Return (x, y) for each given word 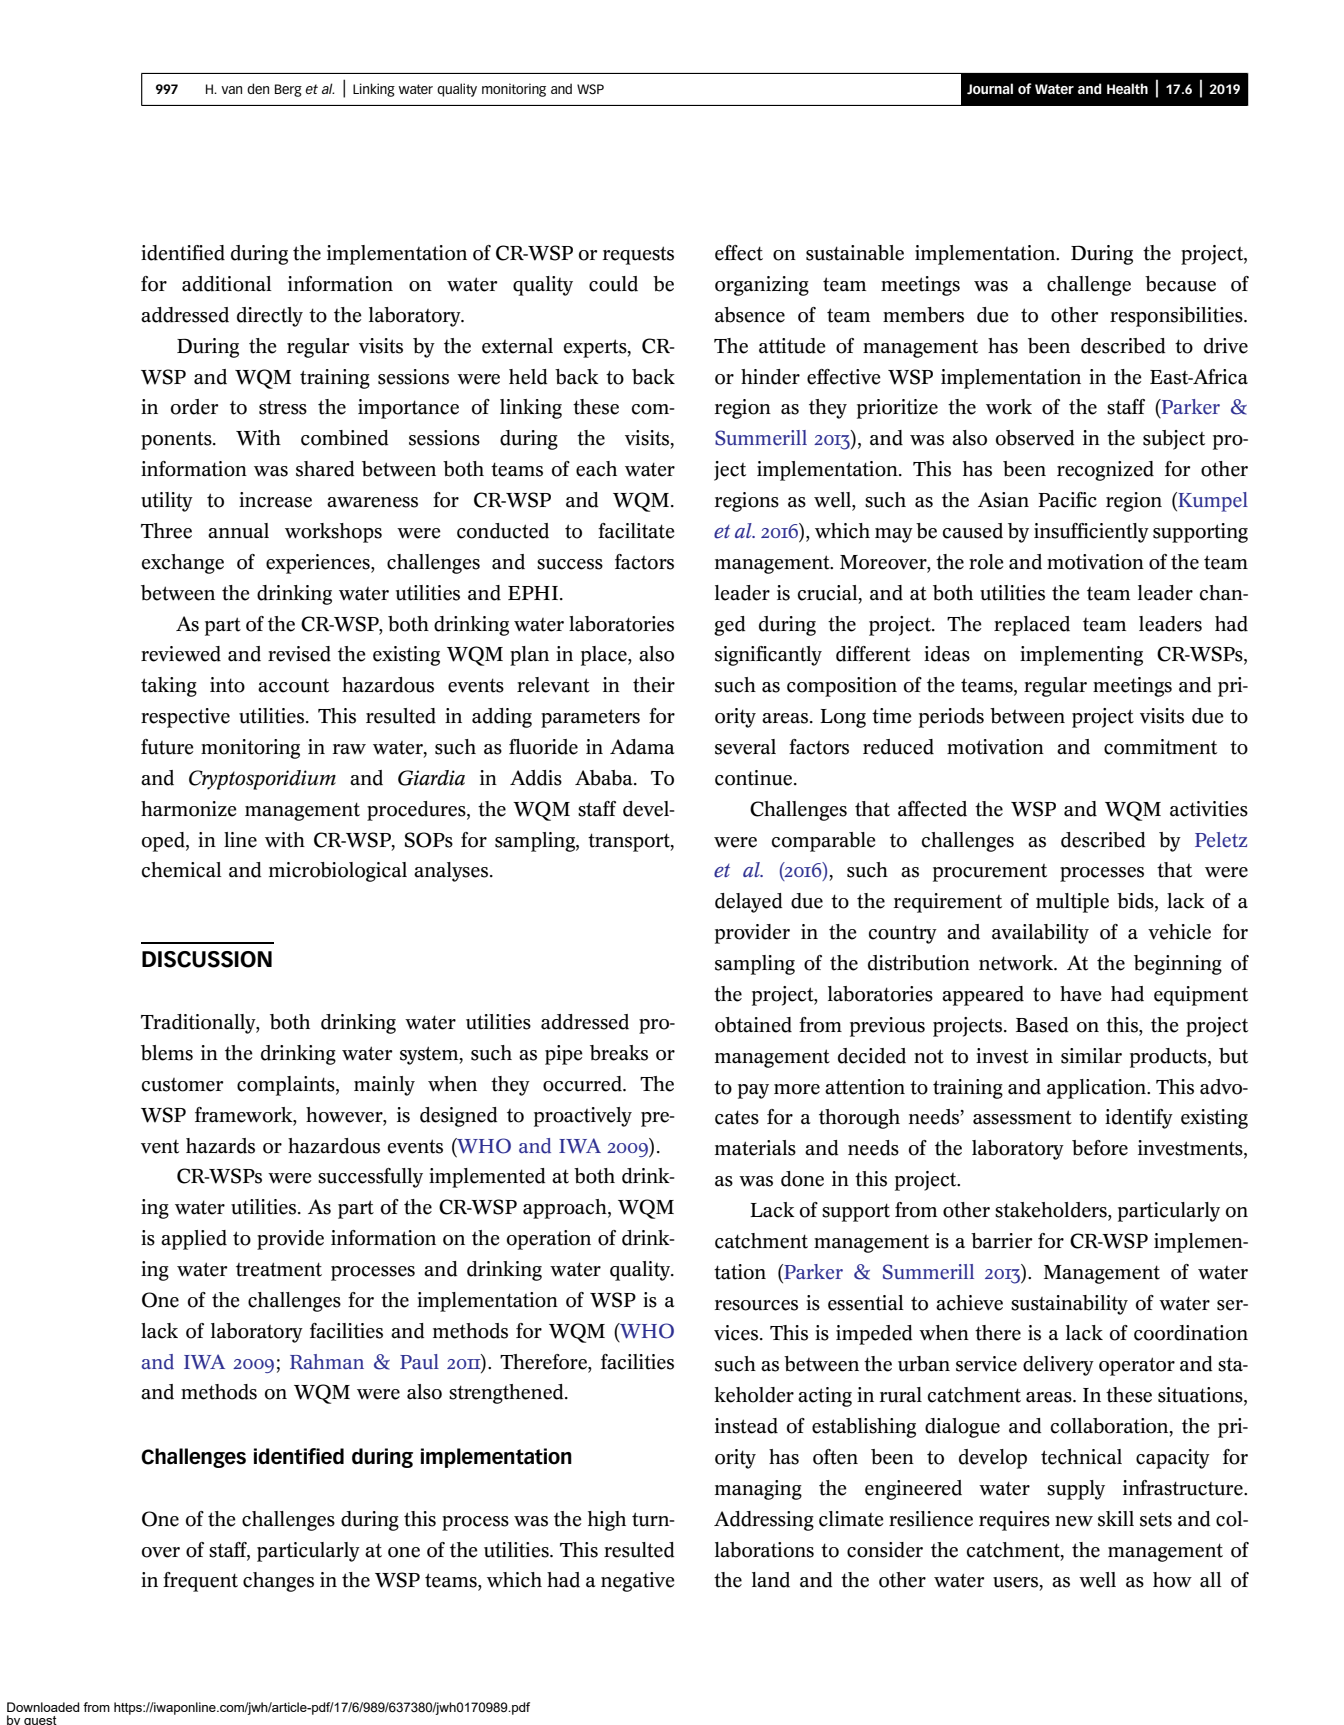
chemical (182, 870)
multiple (1072, 903)
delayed (748, 903)
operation (549, 1240)
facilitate (636, 531)
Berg (288, 90)
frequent (200, 1582)
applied (194, 1240)
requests (638, 255)
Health (1127, 88)
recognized (1105, 471)
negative (638, 1582)
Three (166, 531)
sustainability (1069, 1305)
